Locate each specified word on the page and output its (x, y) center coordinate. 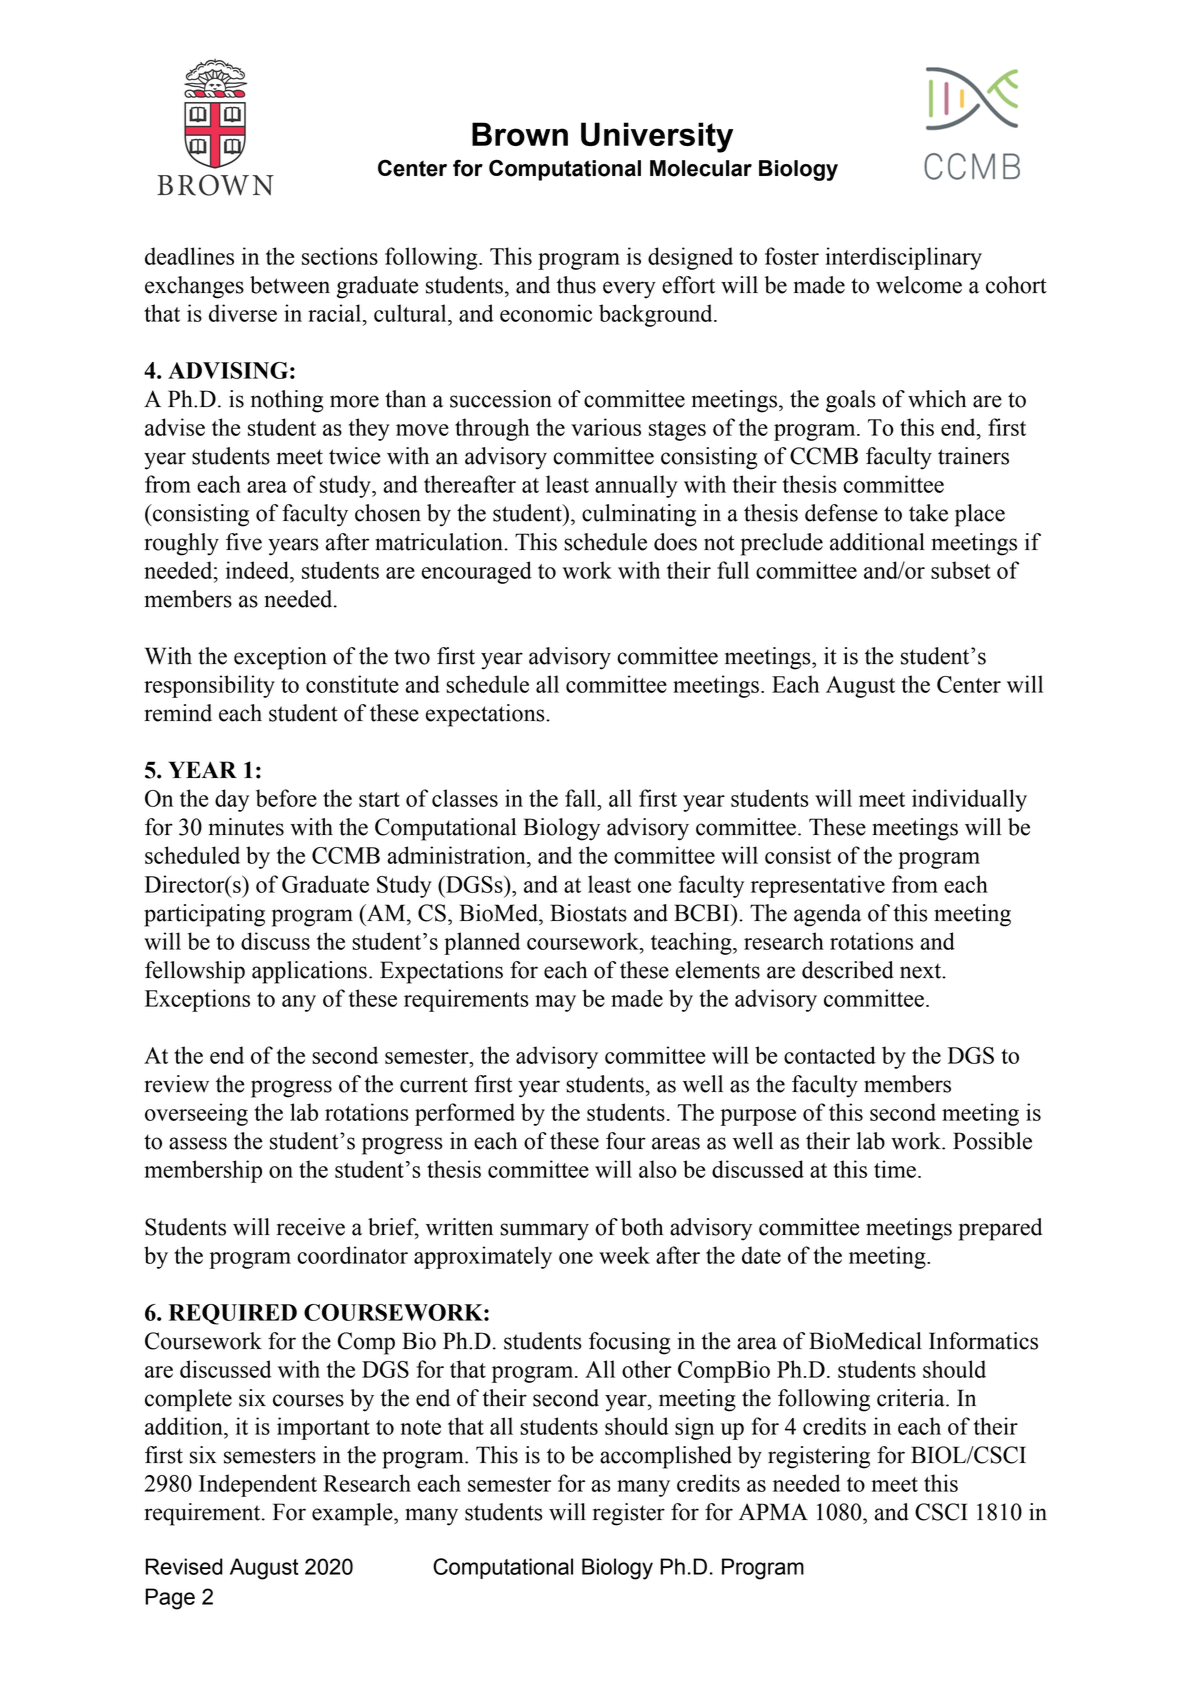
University (657, 137)
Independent (258, 1485)
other (647, 1369)
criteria (912, 1398)
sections (340, 256)
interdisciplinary (903, 258)
